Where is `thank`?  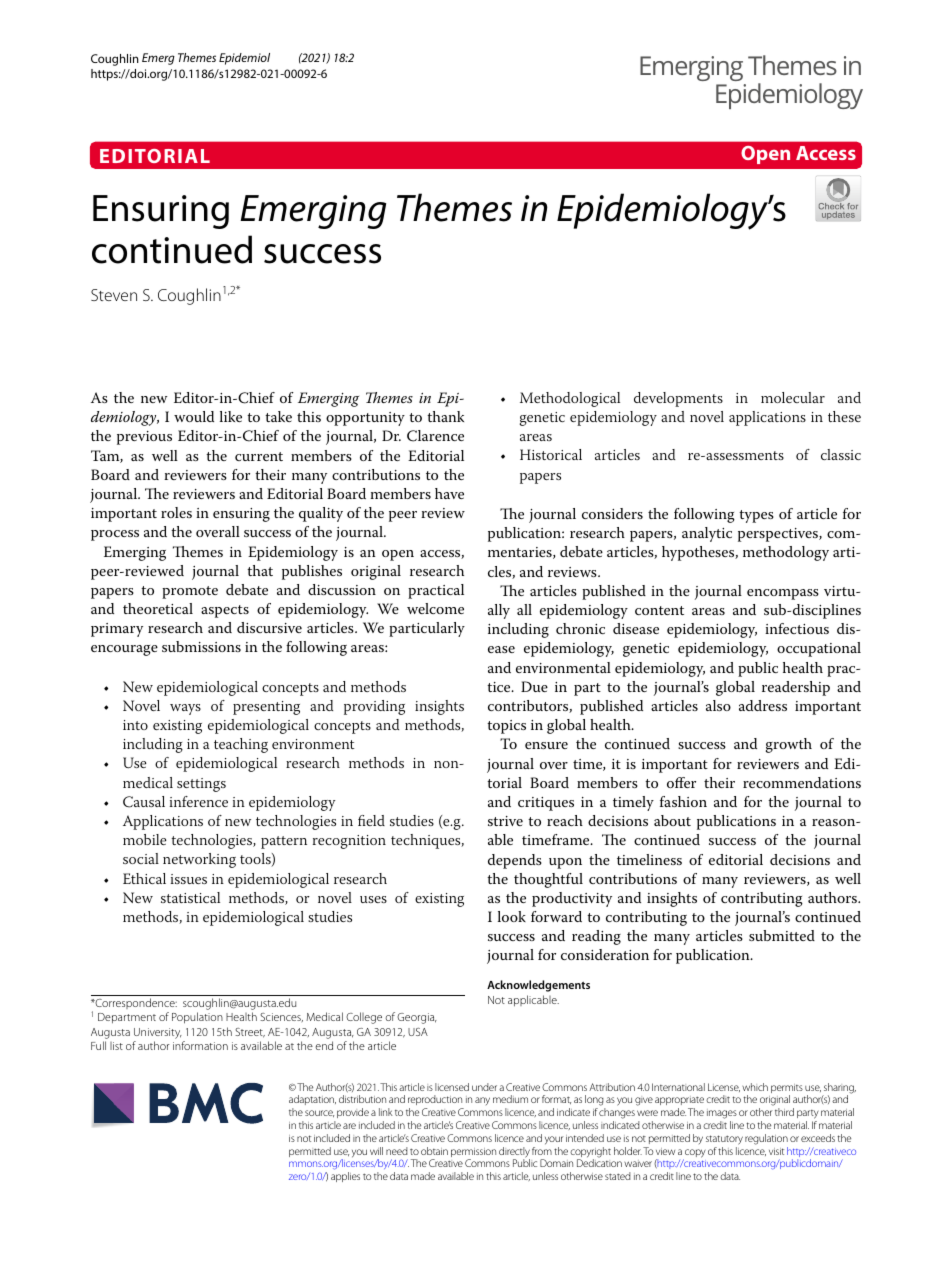 thank is located at coordinates (445, 416).
